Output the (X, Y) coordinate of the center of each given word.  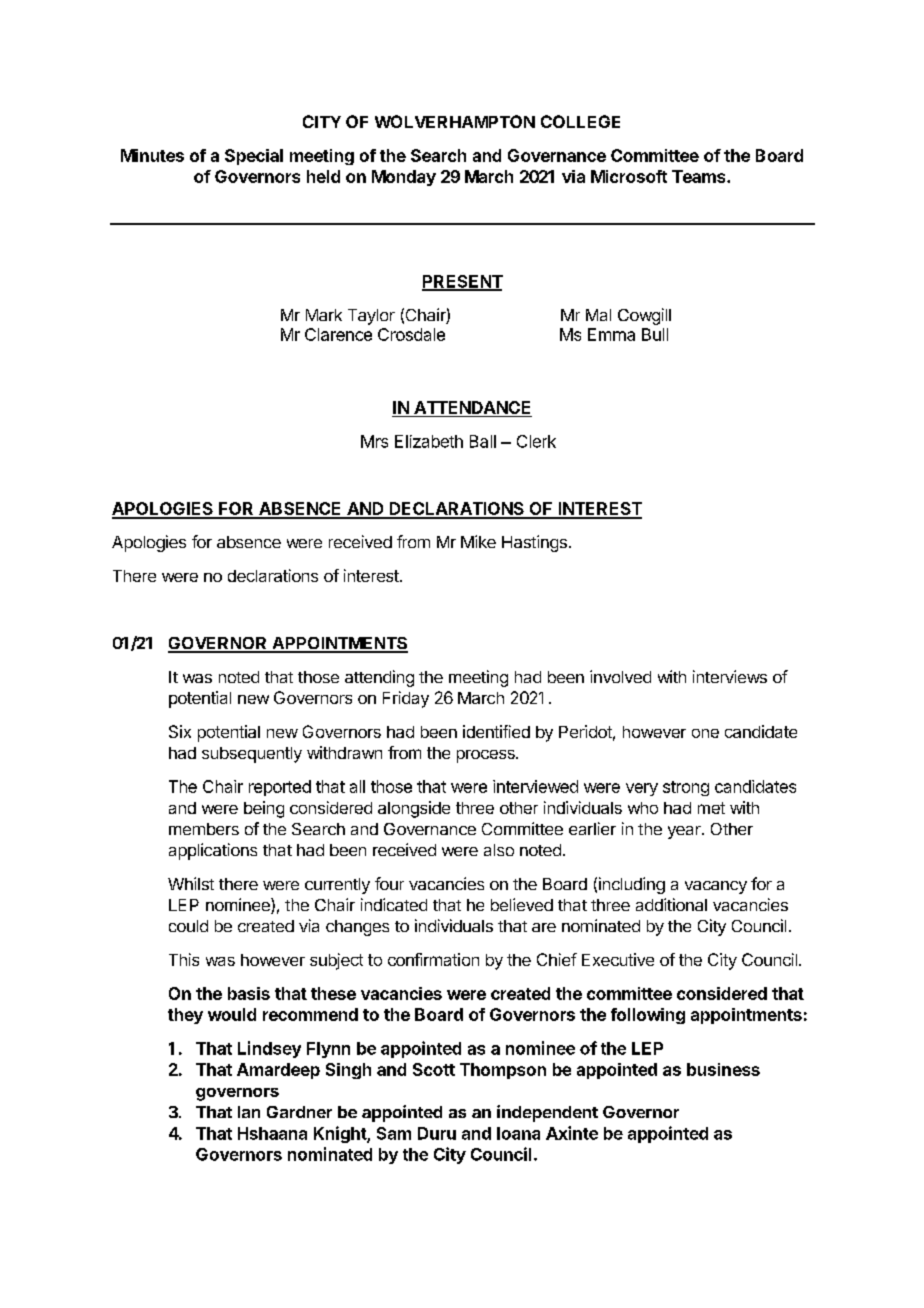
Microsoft (629, 176)
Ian (249, 1112)
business (723, 1069)
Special (254, 157)
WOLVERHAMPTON (455, 121)
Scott (434, 1069)
